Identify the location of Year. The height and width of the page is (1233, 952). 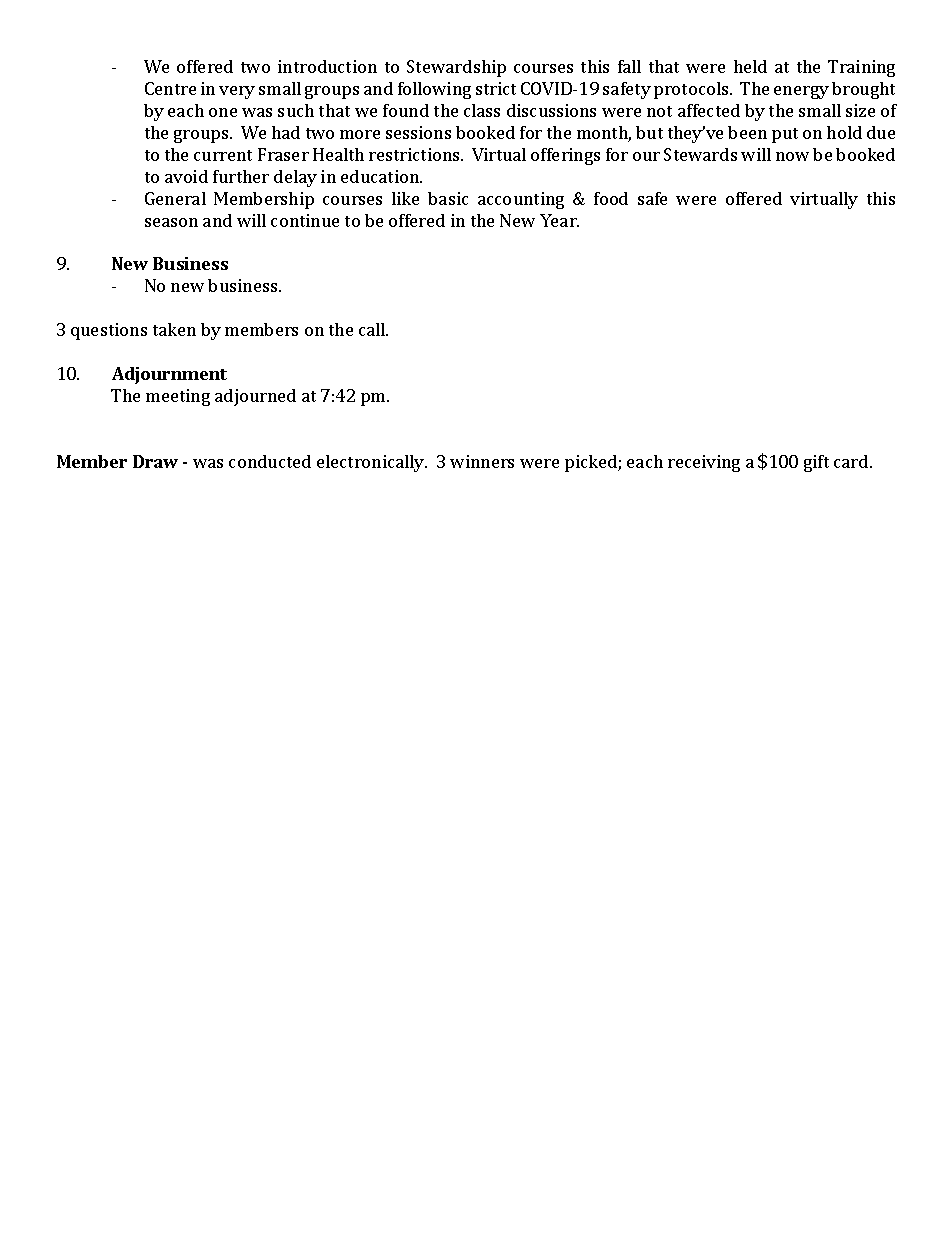
(559, 220).
